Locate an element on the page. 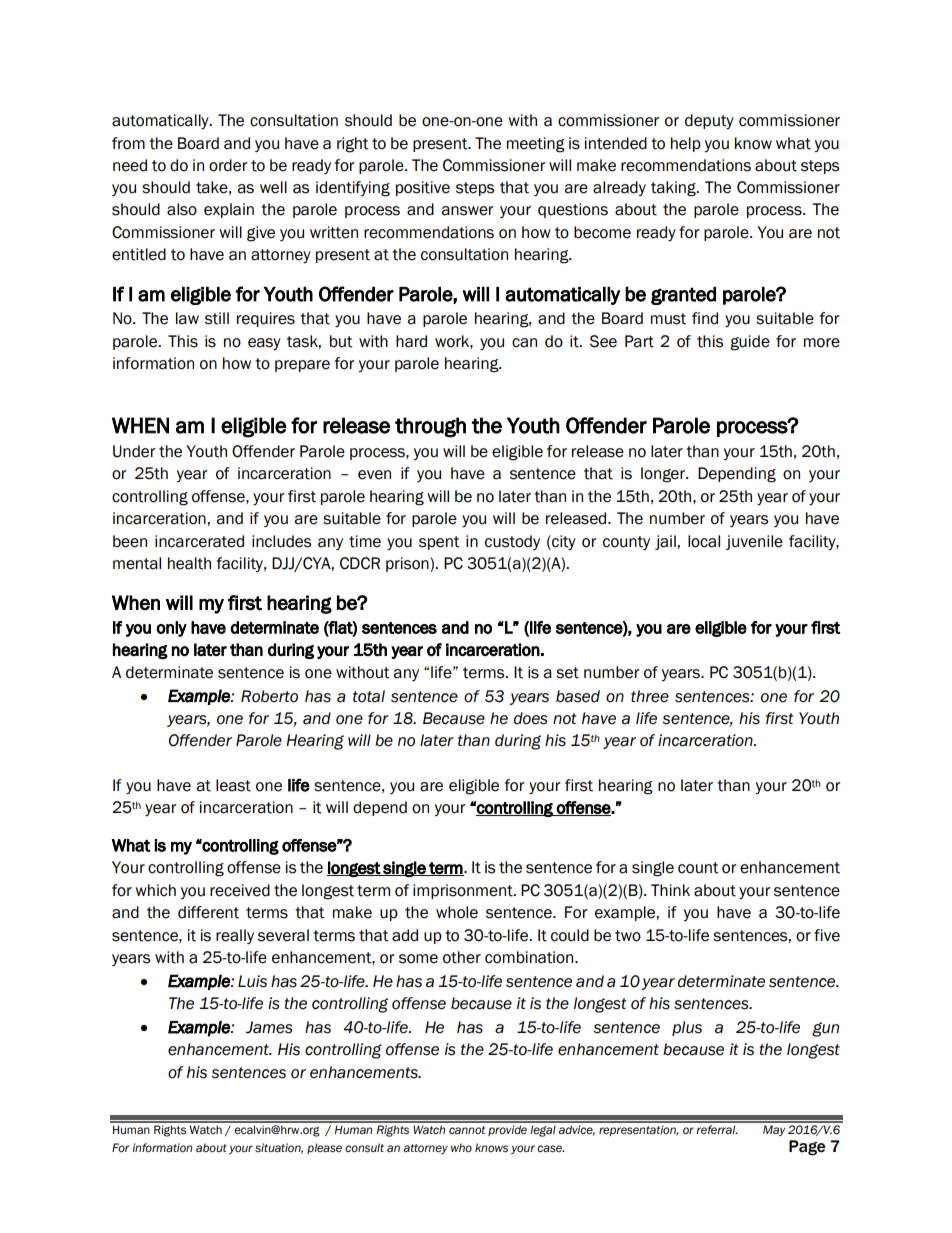  least is located at coordinates (233, 785).
